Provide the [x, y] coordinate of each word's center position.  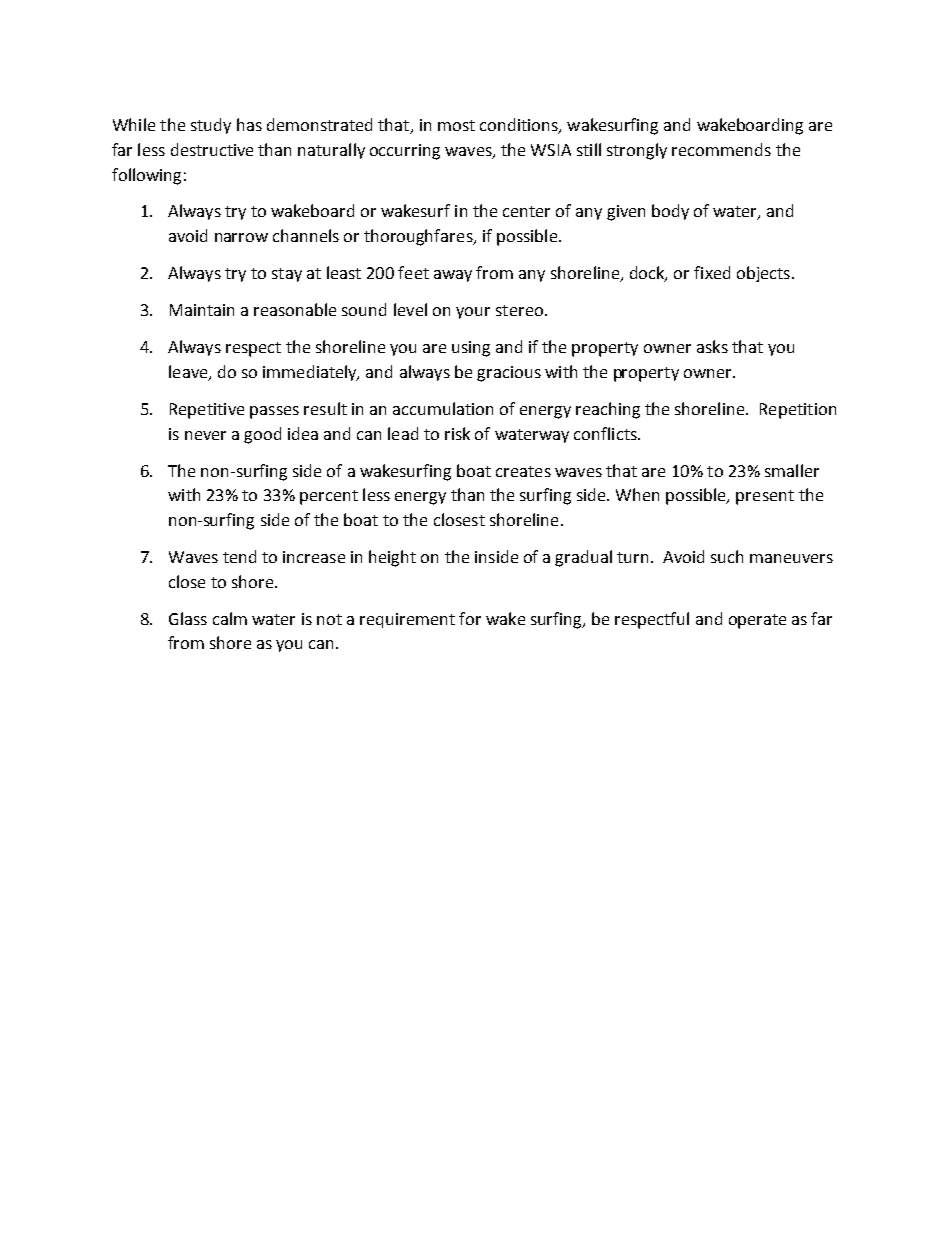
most [456, 125]
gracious [509, 374]
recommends [721, 149]
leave [189, 373]
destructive [212, 149]
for [470, 618]
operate [757, 621]
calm [230, 618]
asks [712, 346]
